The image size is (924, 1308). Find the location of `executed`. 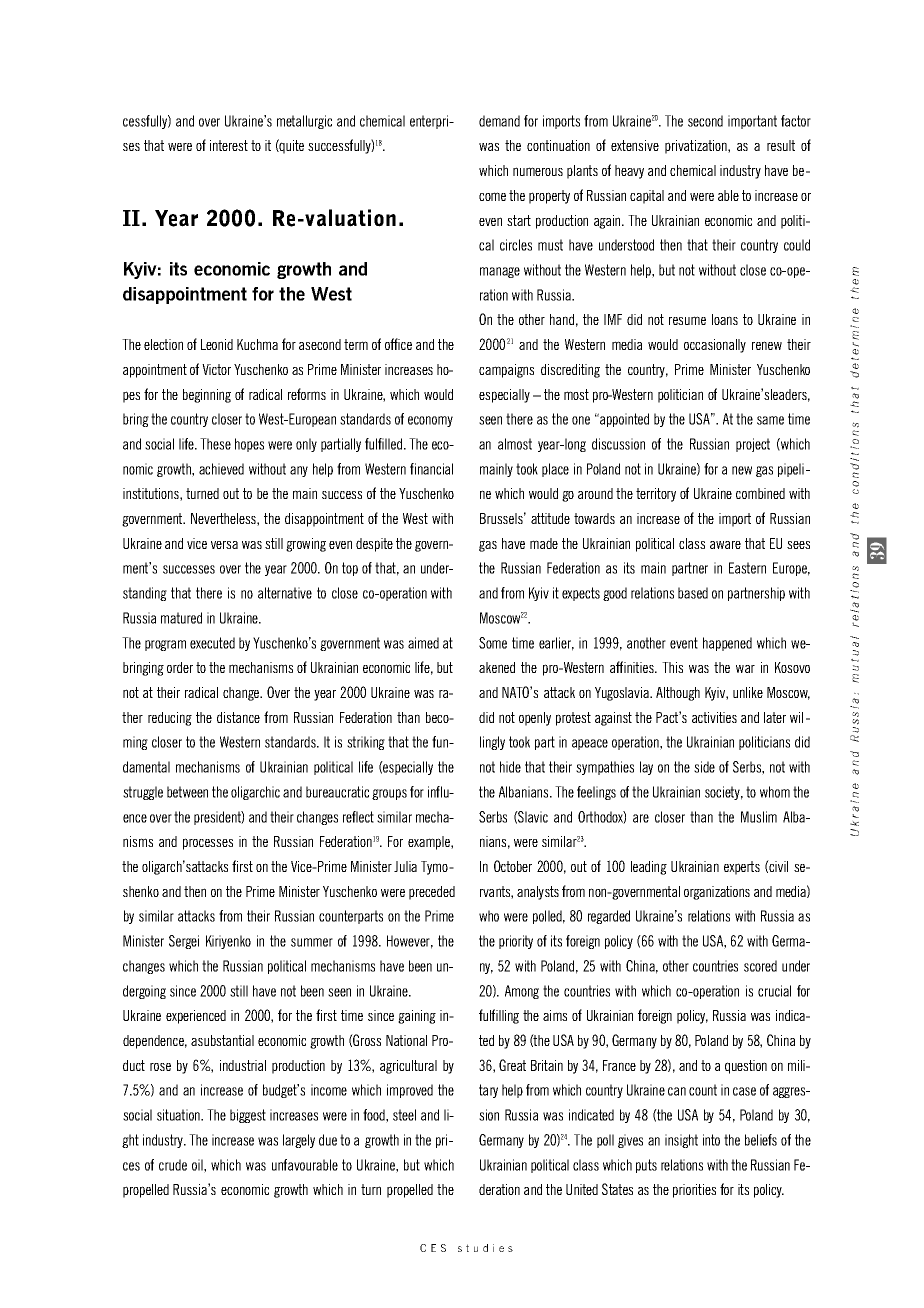

executed is located at coordinates (212, 643).
